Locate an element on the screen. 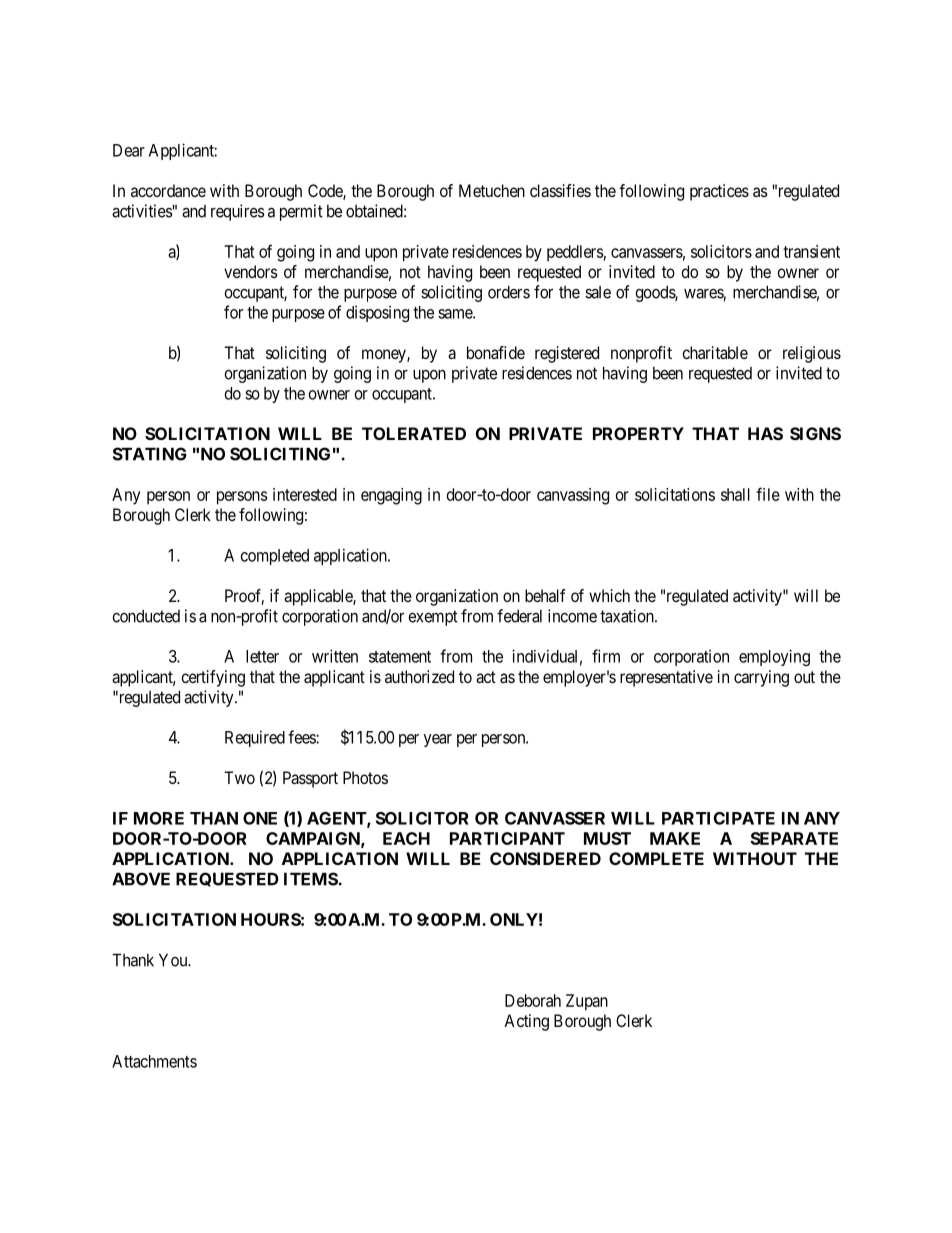  Attachments is located at coordinates (154, 1061).
